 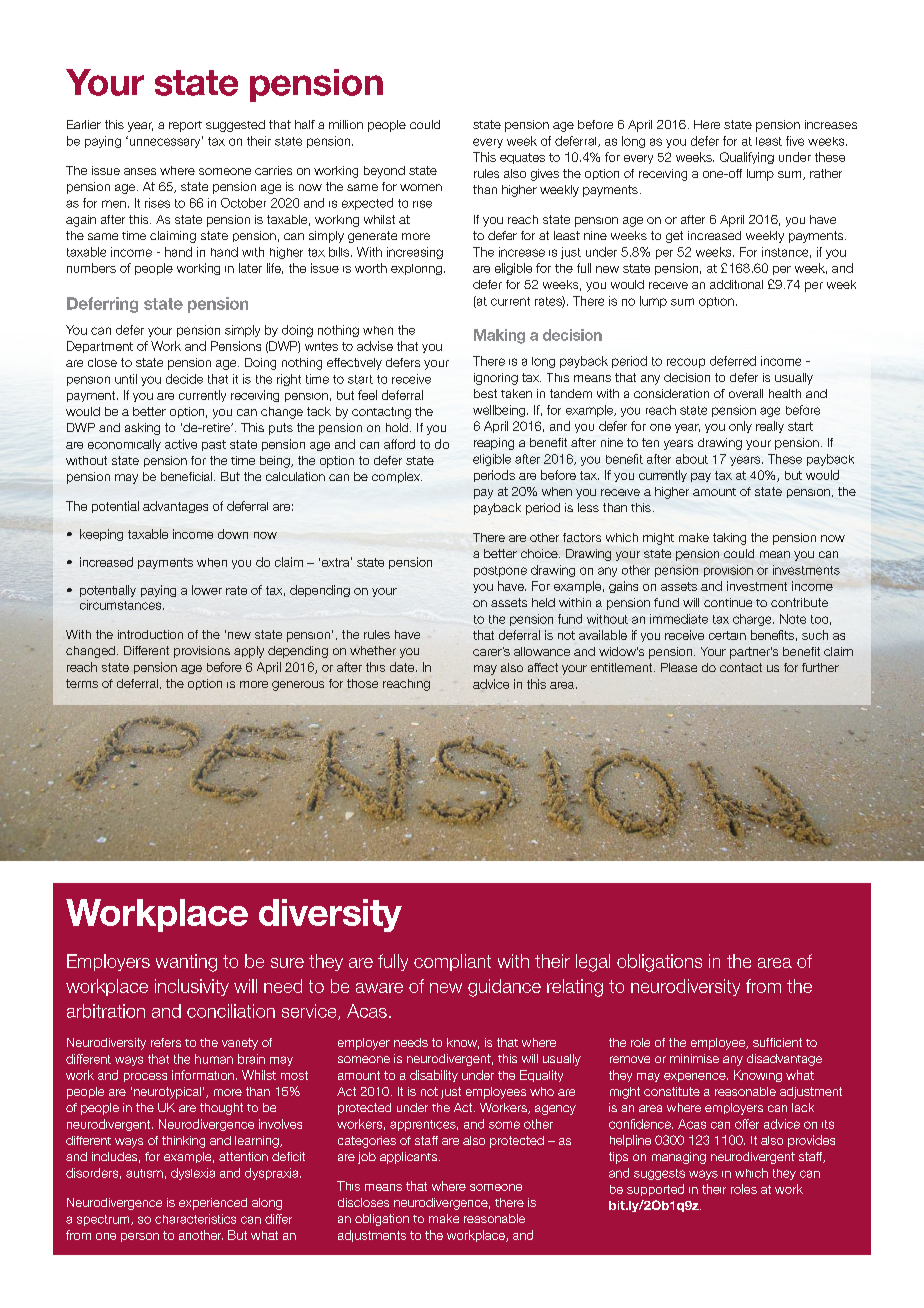 I want to click on Qualifying, so click(x=747, y=158).
